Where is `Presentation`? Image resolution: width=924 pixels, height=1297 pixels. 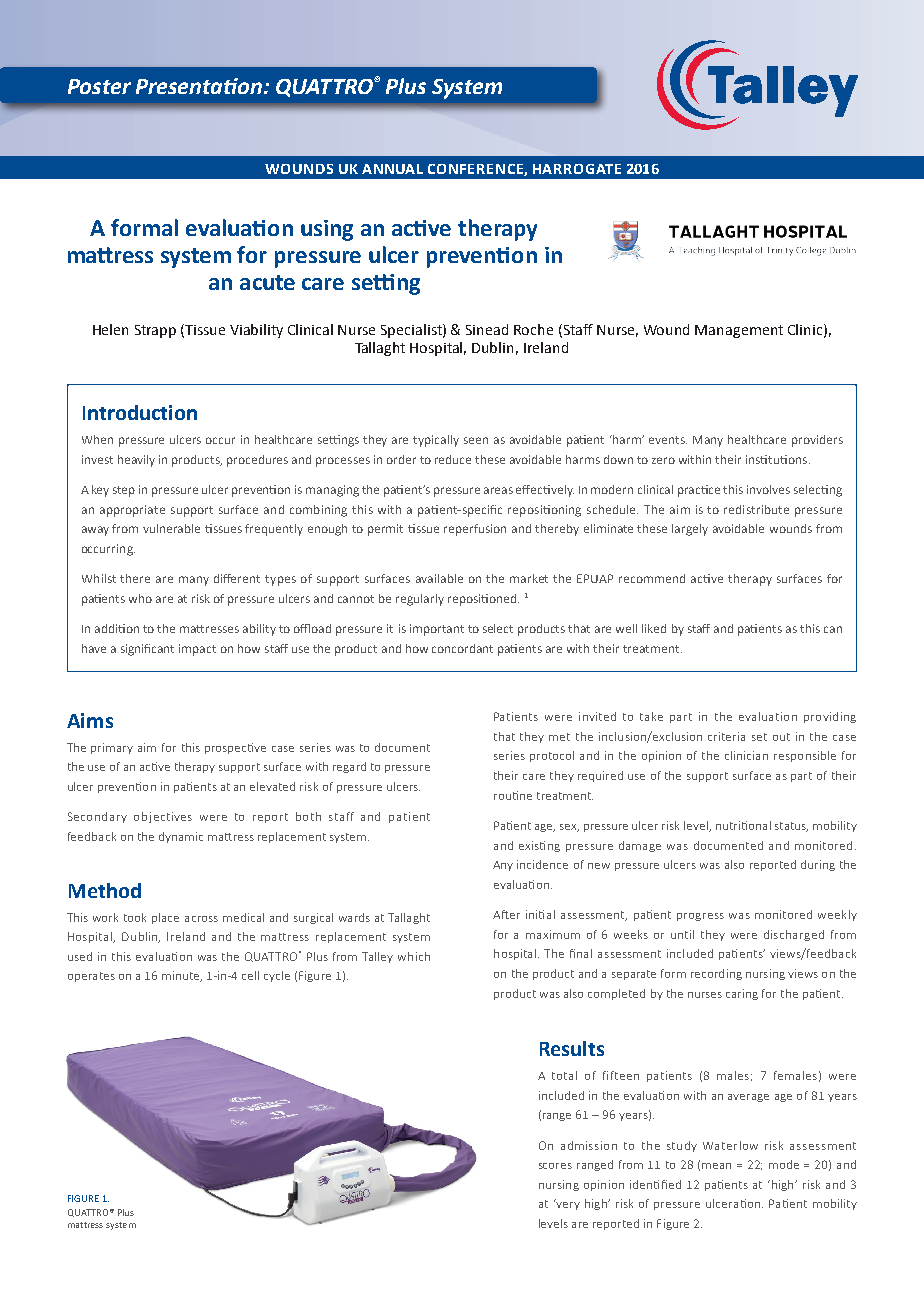 Presentation is located at coordinates (200, 86).
